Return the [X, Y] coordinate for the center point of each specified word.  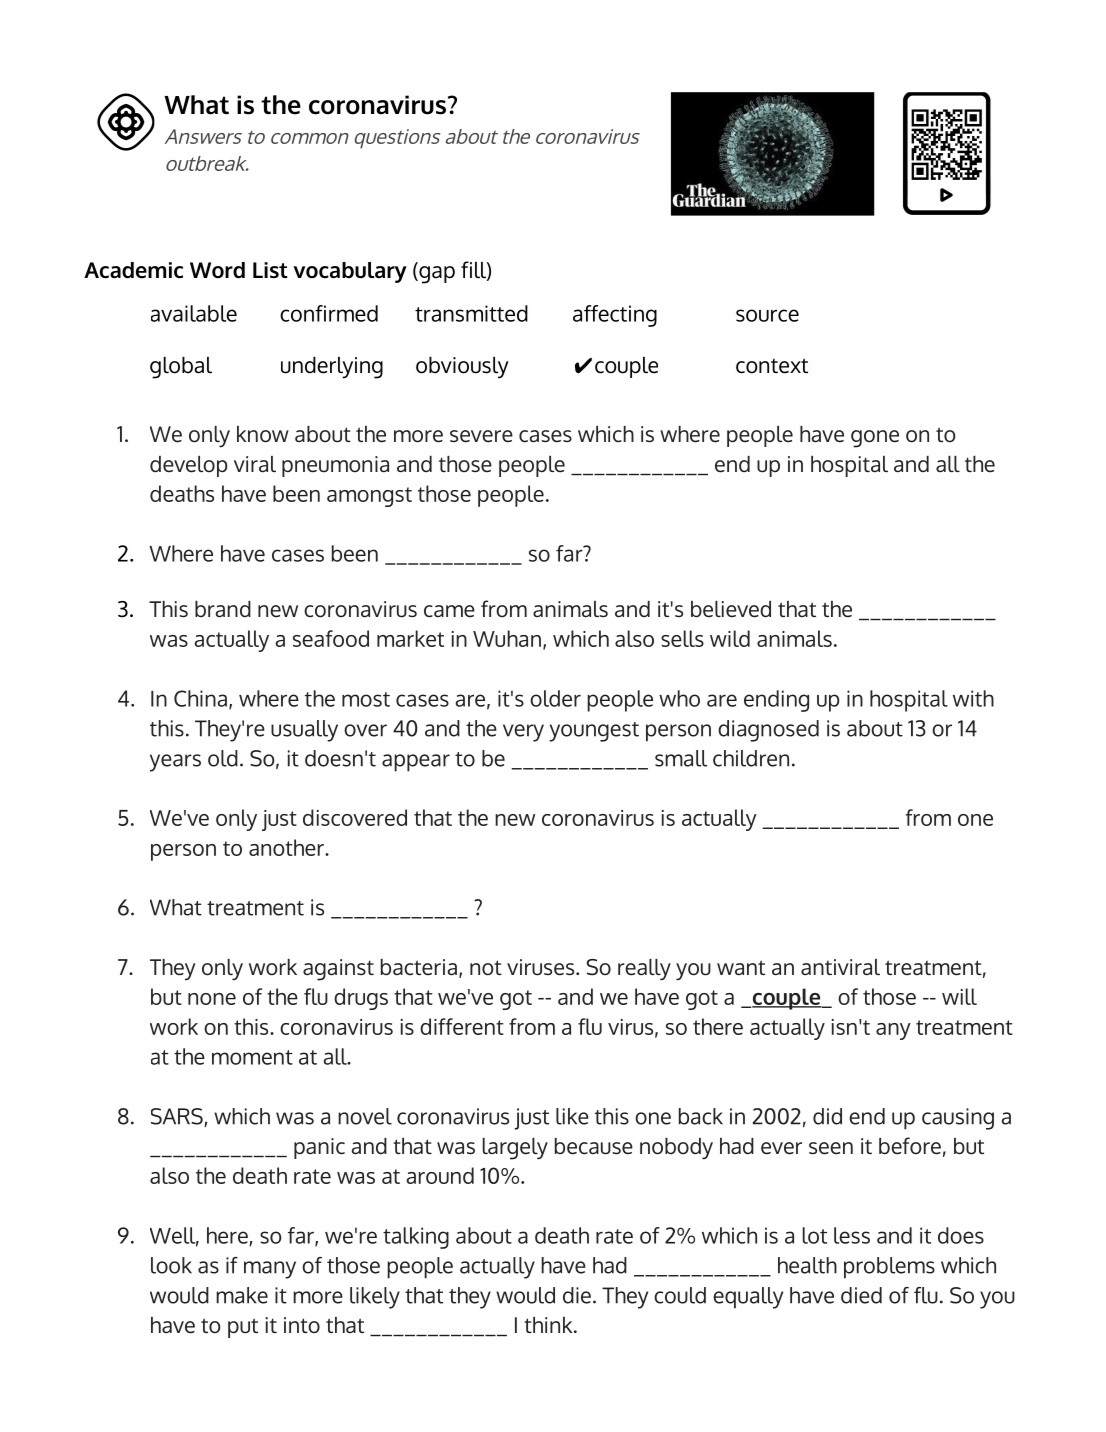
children [751, 758]
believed [731, 609]
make [242, 1295]
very [523, 733]
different [462, 1026]
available [194, 313]
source [767, 315]
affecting [615, 316]
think [548, 1324]
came [449, 611]
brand [223, 609]
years [175, 763]
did [827, 1116]
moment [252, 1057]
